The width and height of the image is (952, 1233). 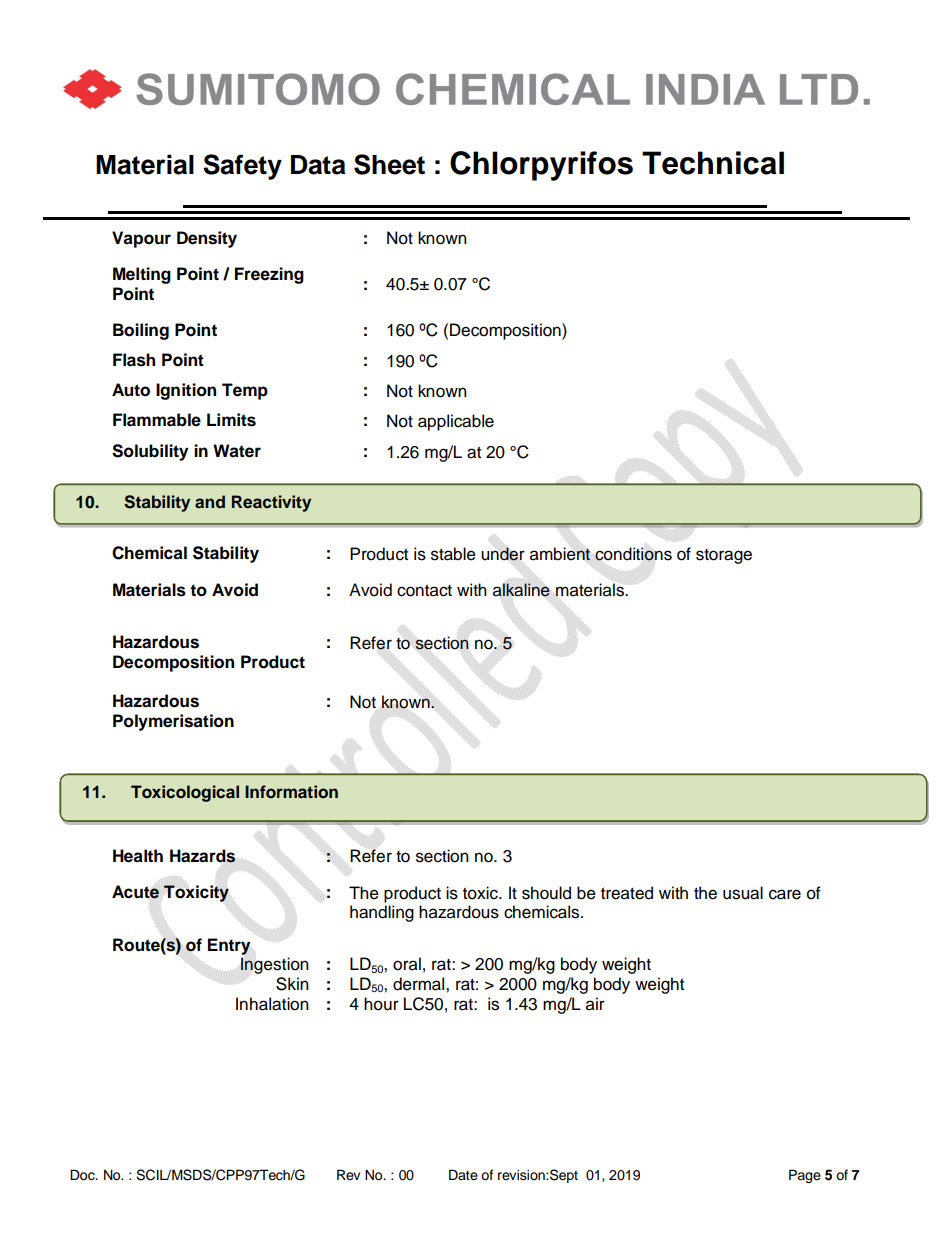 I want to click on Doc, so click(x=83, y=1175).
